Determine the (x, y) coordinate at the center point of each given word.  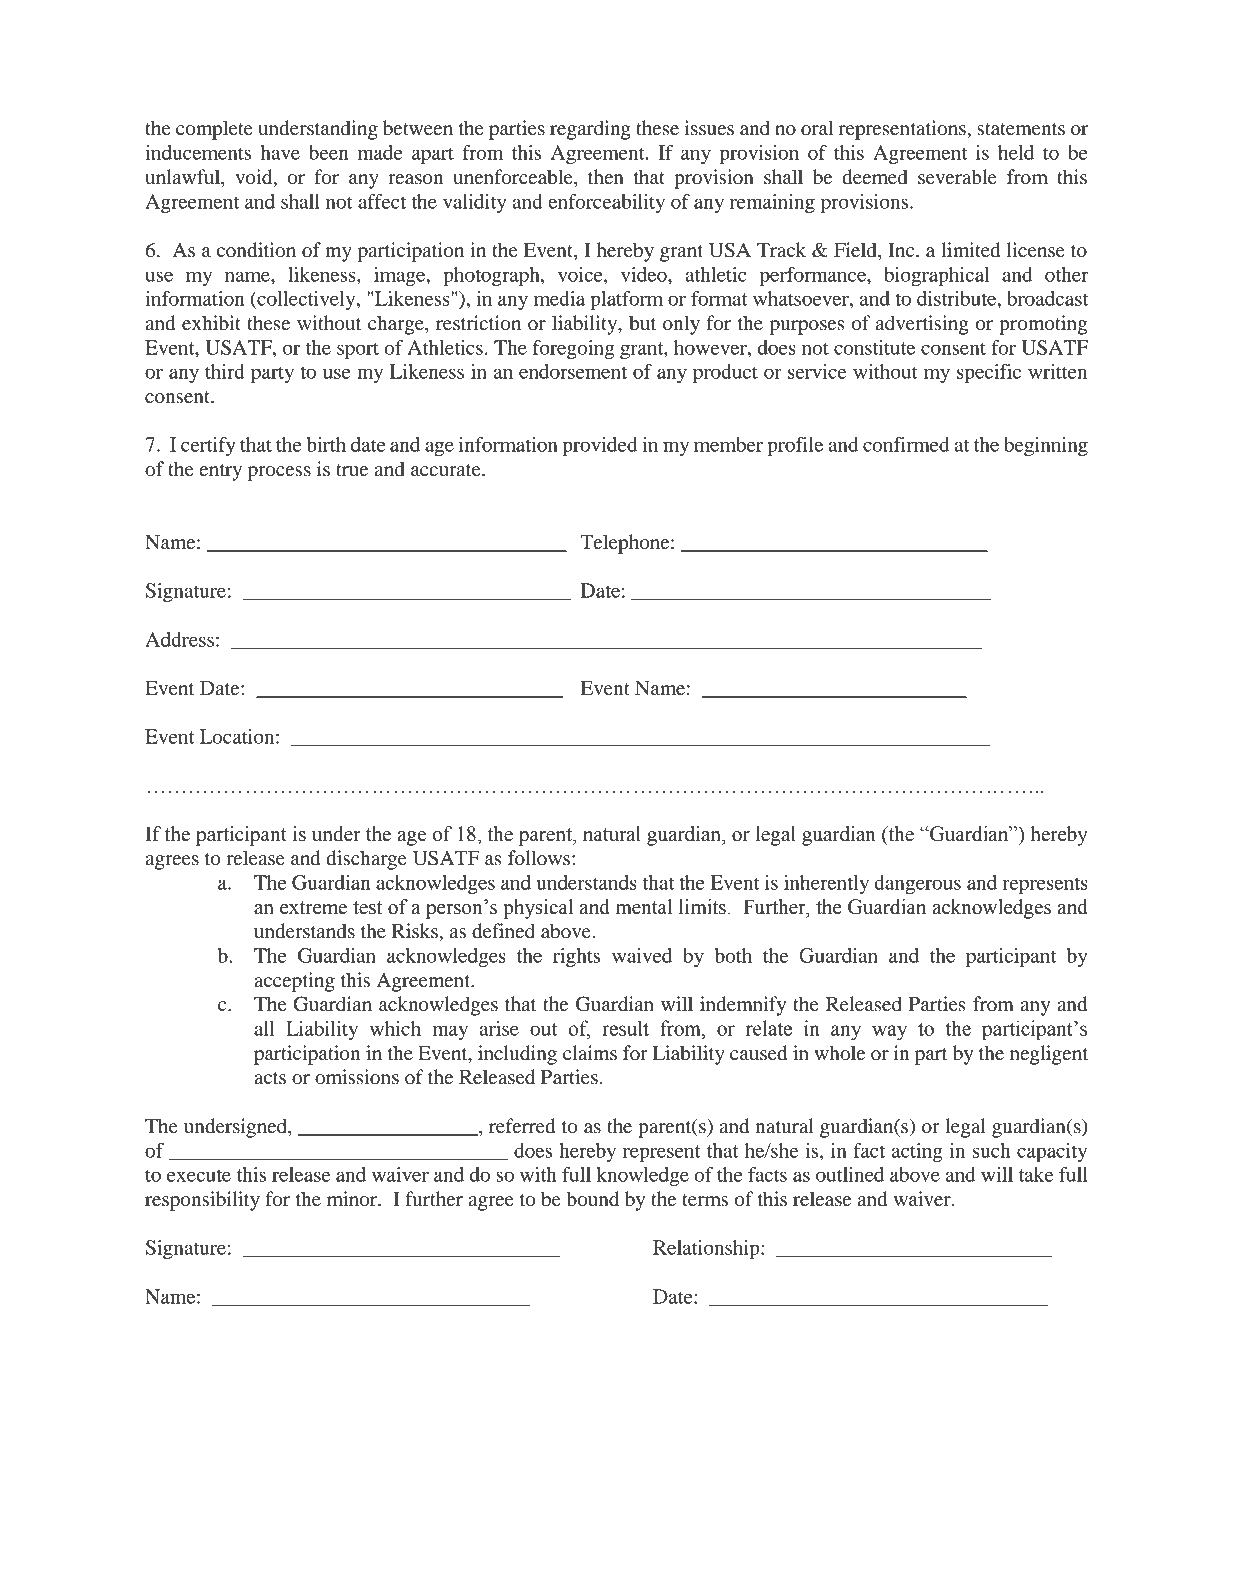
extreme (313, 908)
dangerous (917, 884)
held (1016, 152)
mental (644, 907)
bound (592, 1199)
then (606, 177)
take (1036, 1174)
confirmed (906, 444)
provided (600, 446)
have (280, 152)
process (279, 473)
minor (353, 1199)
